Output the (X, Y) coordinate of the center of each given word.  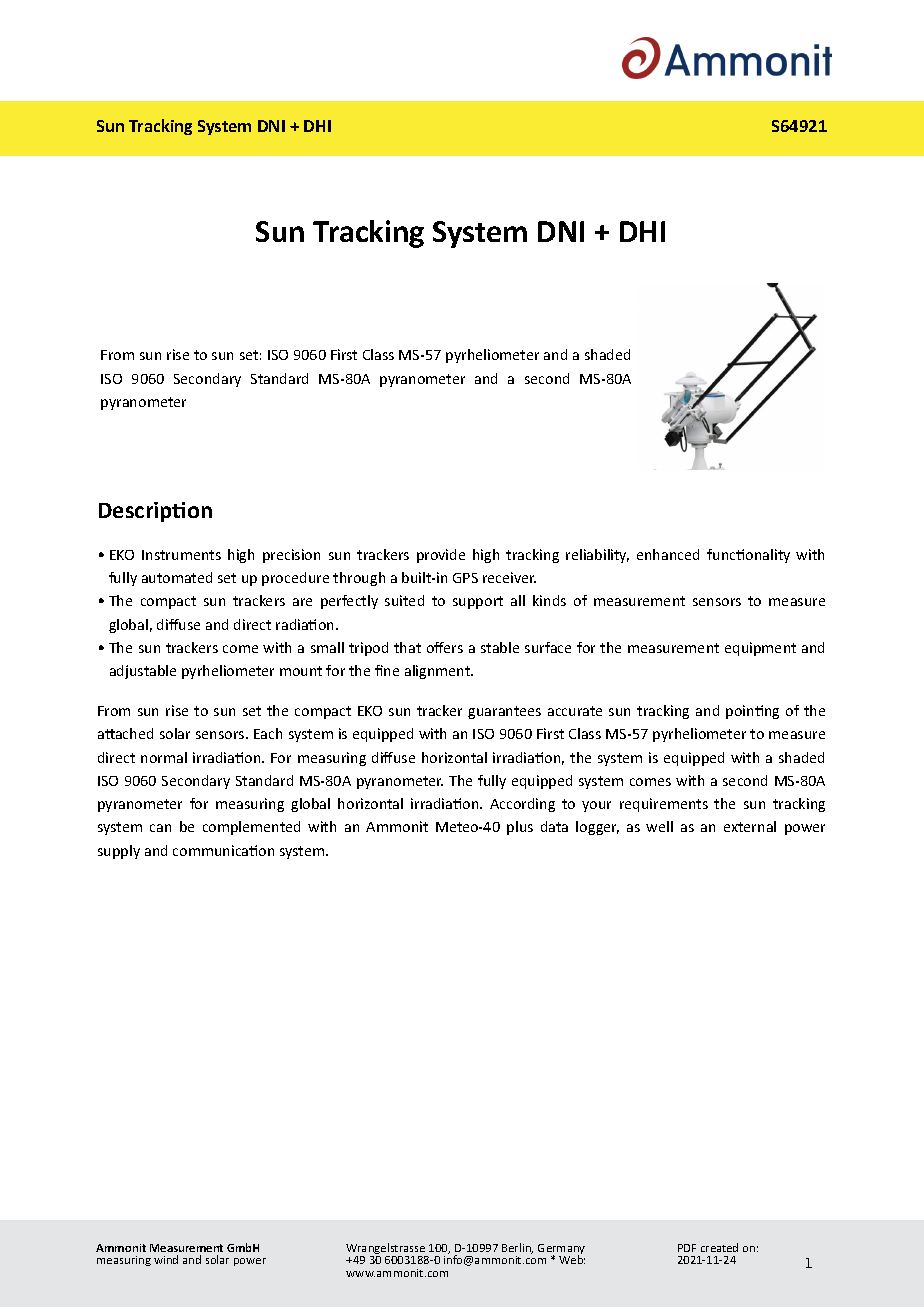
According (522, 805)
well (659, 826)
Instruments (181, 555)
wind (166, 1259)
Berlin (517, 1248)
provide (441, 556)
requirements (664, 805)
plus (520, 828)
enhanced (668, 554)
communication (223, 850)
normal (164, 757)
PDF (687, 1248)
